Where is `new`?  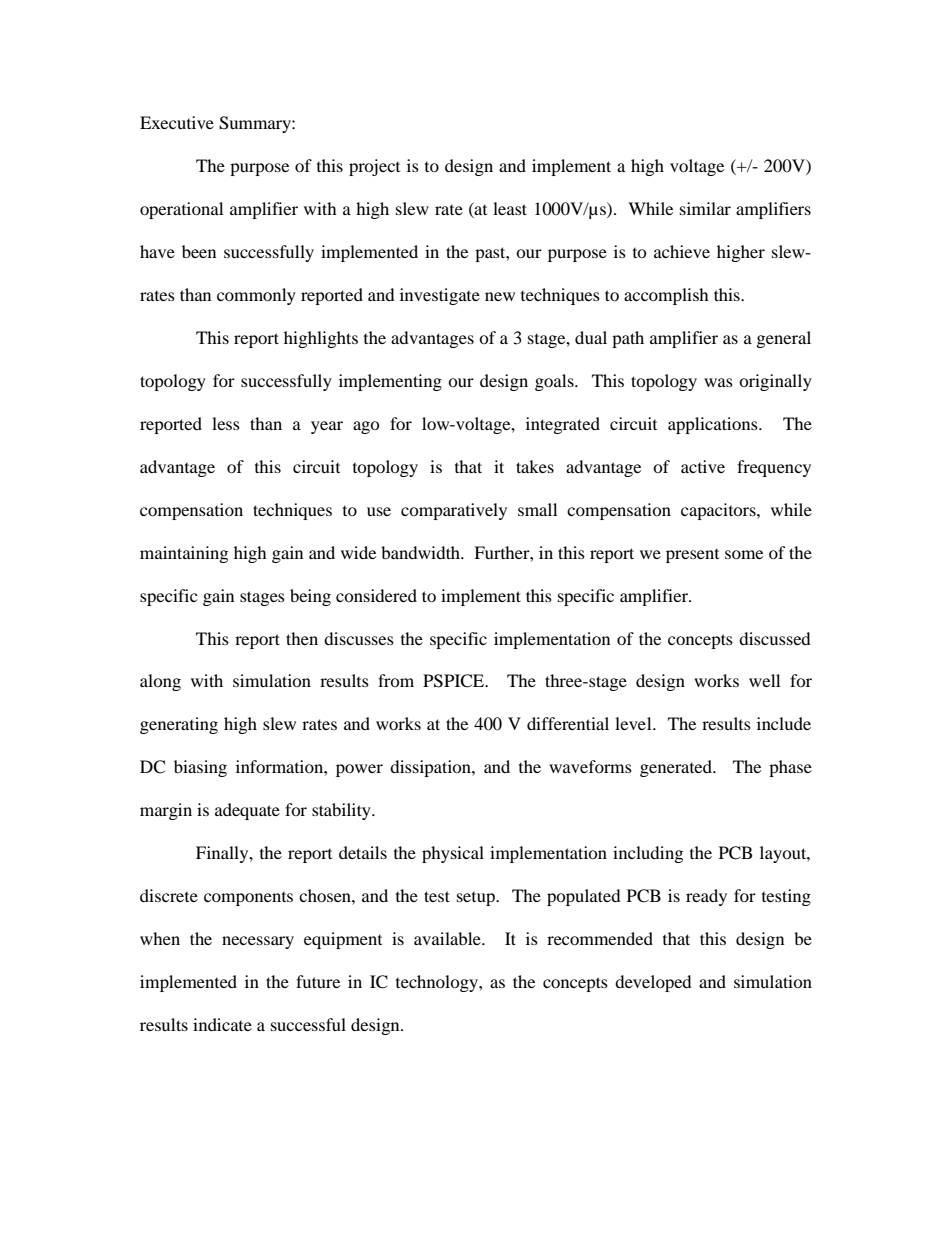 new is located at coordinates (500, 296).
